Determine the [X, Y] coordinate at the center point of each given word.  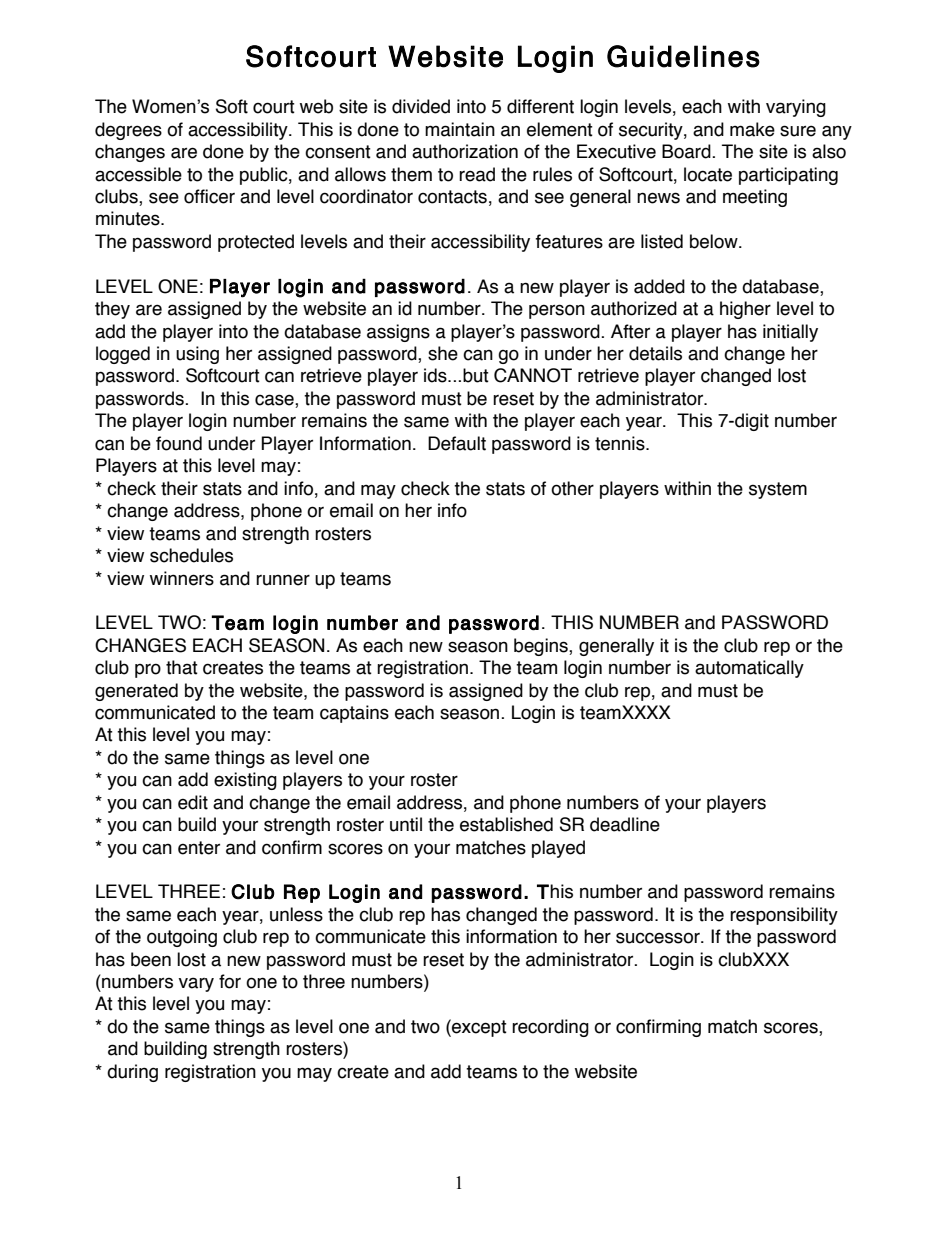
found [179, 443]
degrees [128, 131]
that [182, 667]
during [132, 1073]
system [778, 490]
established [506, 824]
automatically [749, 669]
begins [542, 647]
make [752, 129]
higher [745, 310]
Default [457, 443]
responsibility [784, 916]
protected [256, 243]
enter [199, 848]
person [557, 311]
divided [421, 106]
